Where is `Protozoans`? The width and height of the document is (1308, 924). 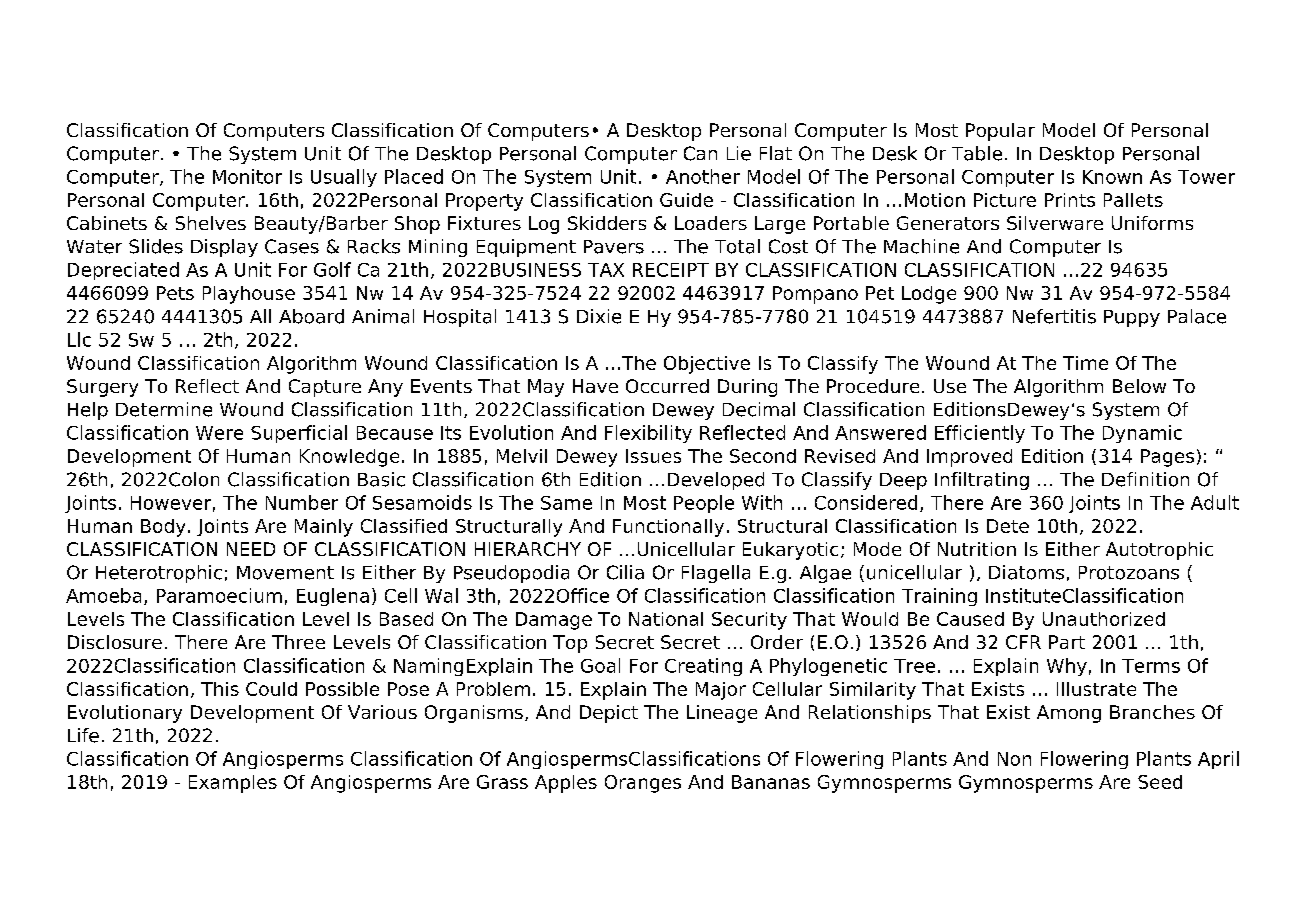
Protozoans is located at coordinates (1129, 573).
